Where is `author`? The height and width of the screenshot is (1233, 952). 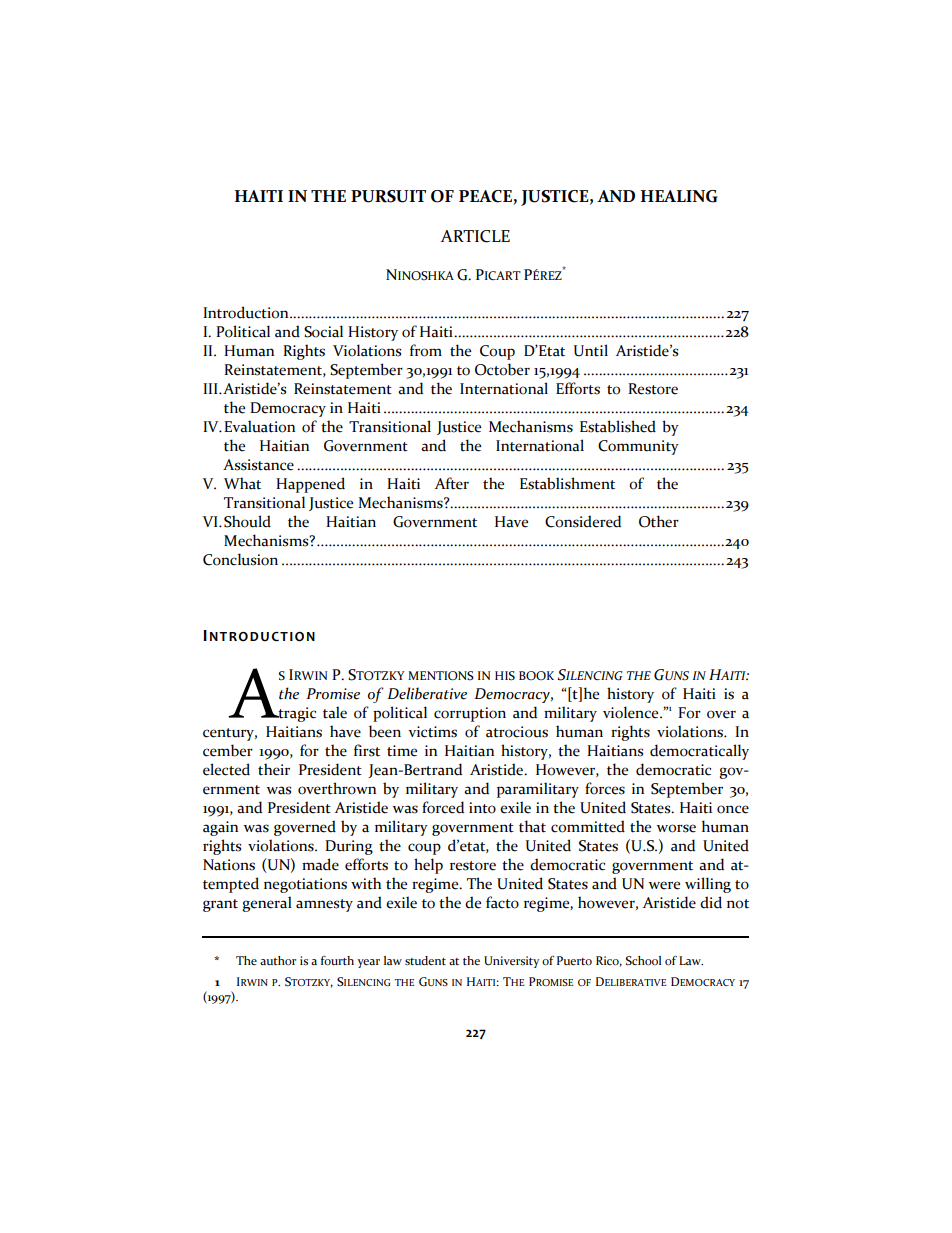 author is located at coordinates (278, 960).
